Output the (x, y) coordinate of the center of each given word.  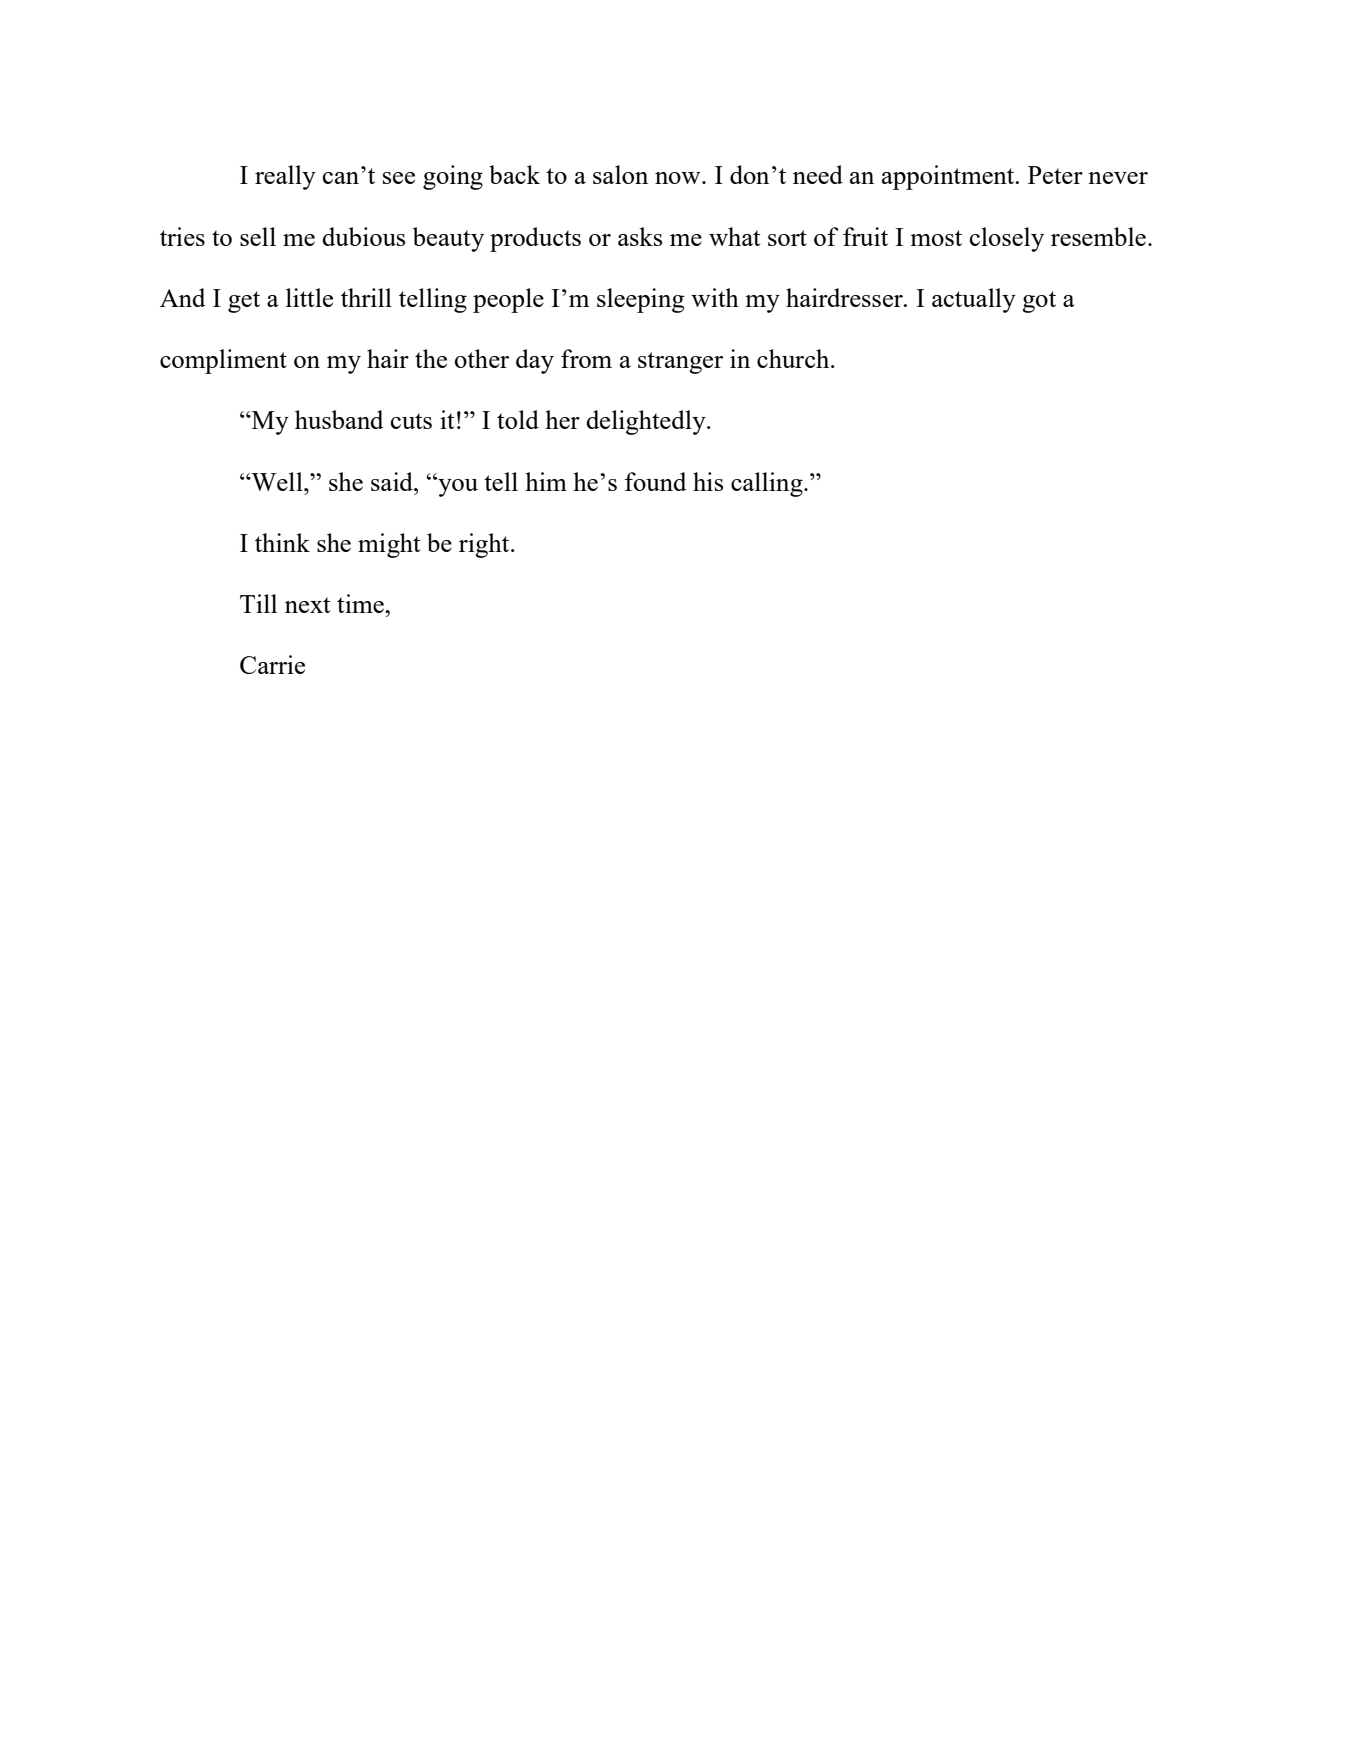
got (1039, 302)
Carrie (272, 664)
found (655, 481)
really (285, 177)
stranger (680, 363)
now (679, 178)
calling (768, 484)
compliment (223, 361)
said (393, 481)
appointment (949, 177)
